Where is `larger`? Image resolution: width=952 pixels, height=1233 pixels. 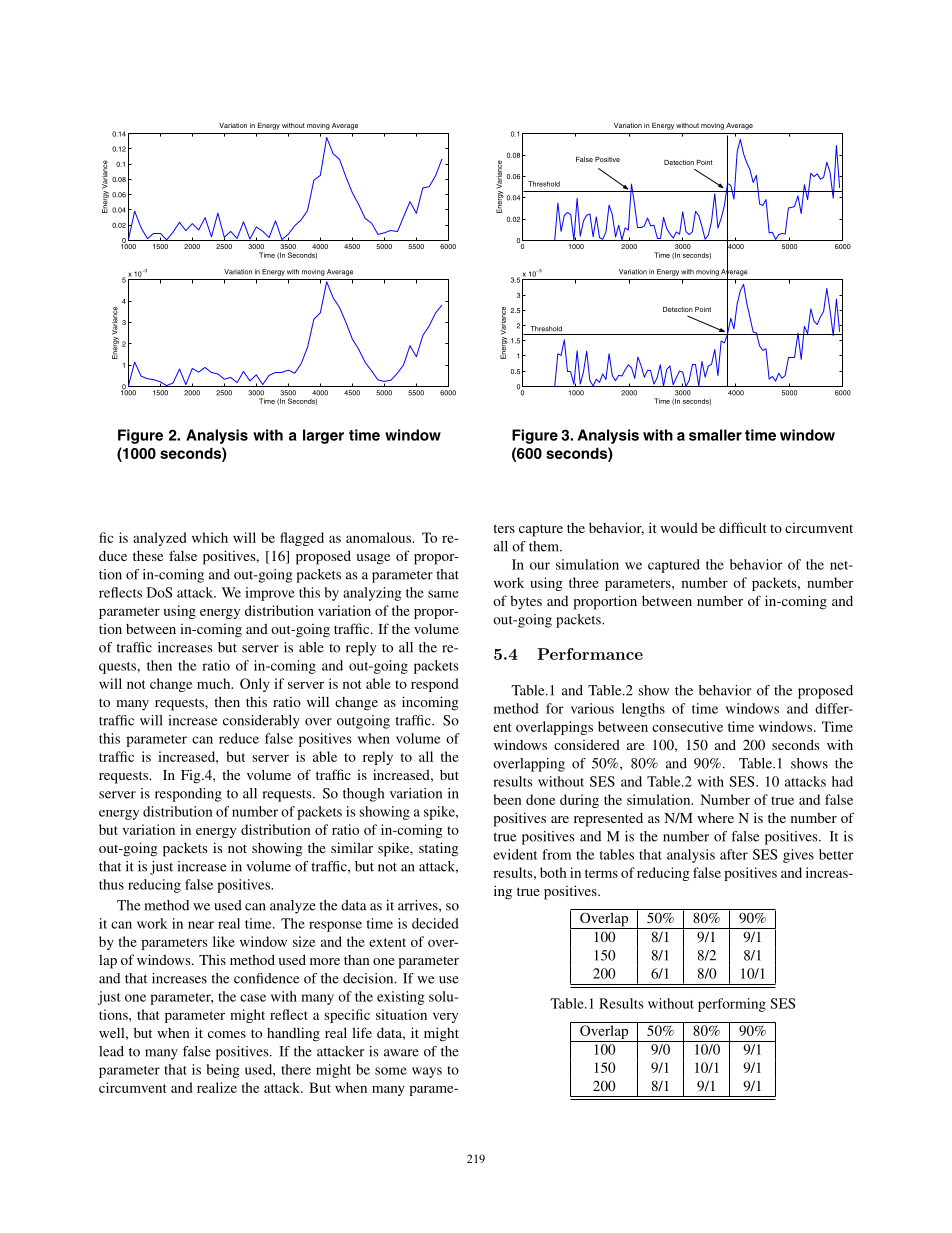 larger is located at coordinates (323, 436).
